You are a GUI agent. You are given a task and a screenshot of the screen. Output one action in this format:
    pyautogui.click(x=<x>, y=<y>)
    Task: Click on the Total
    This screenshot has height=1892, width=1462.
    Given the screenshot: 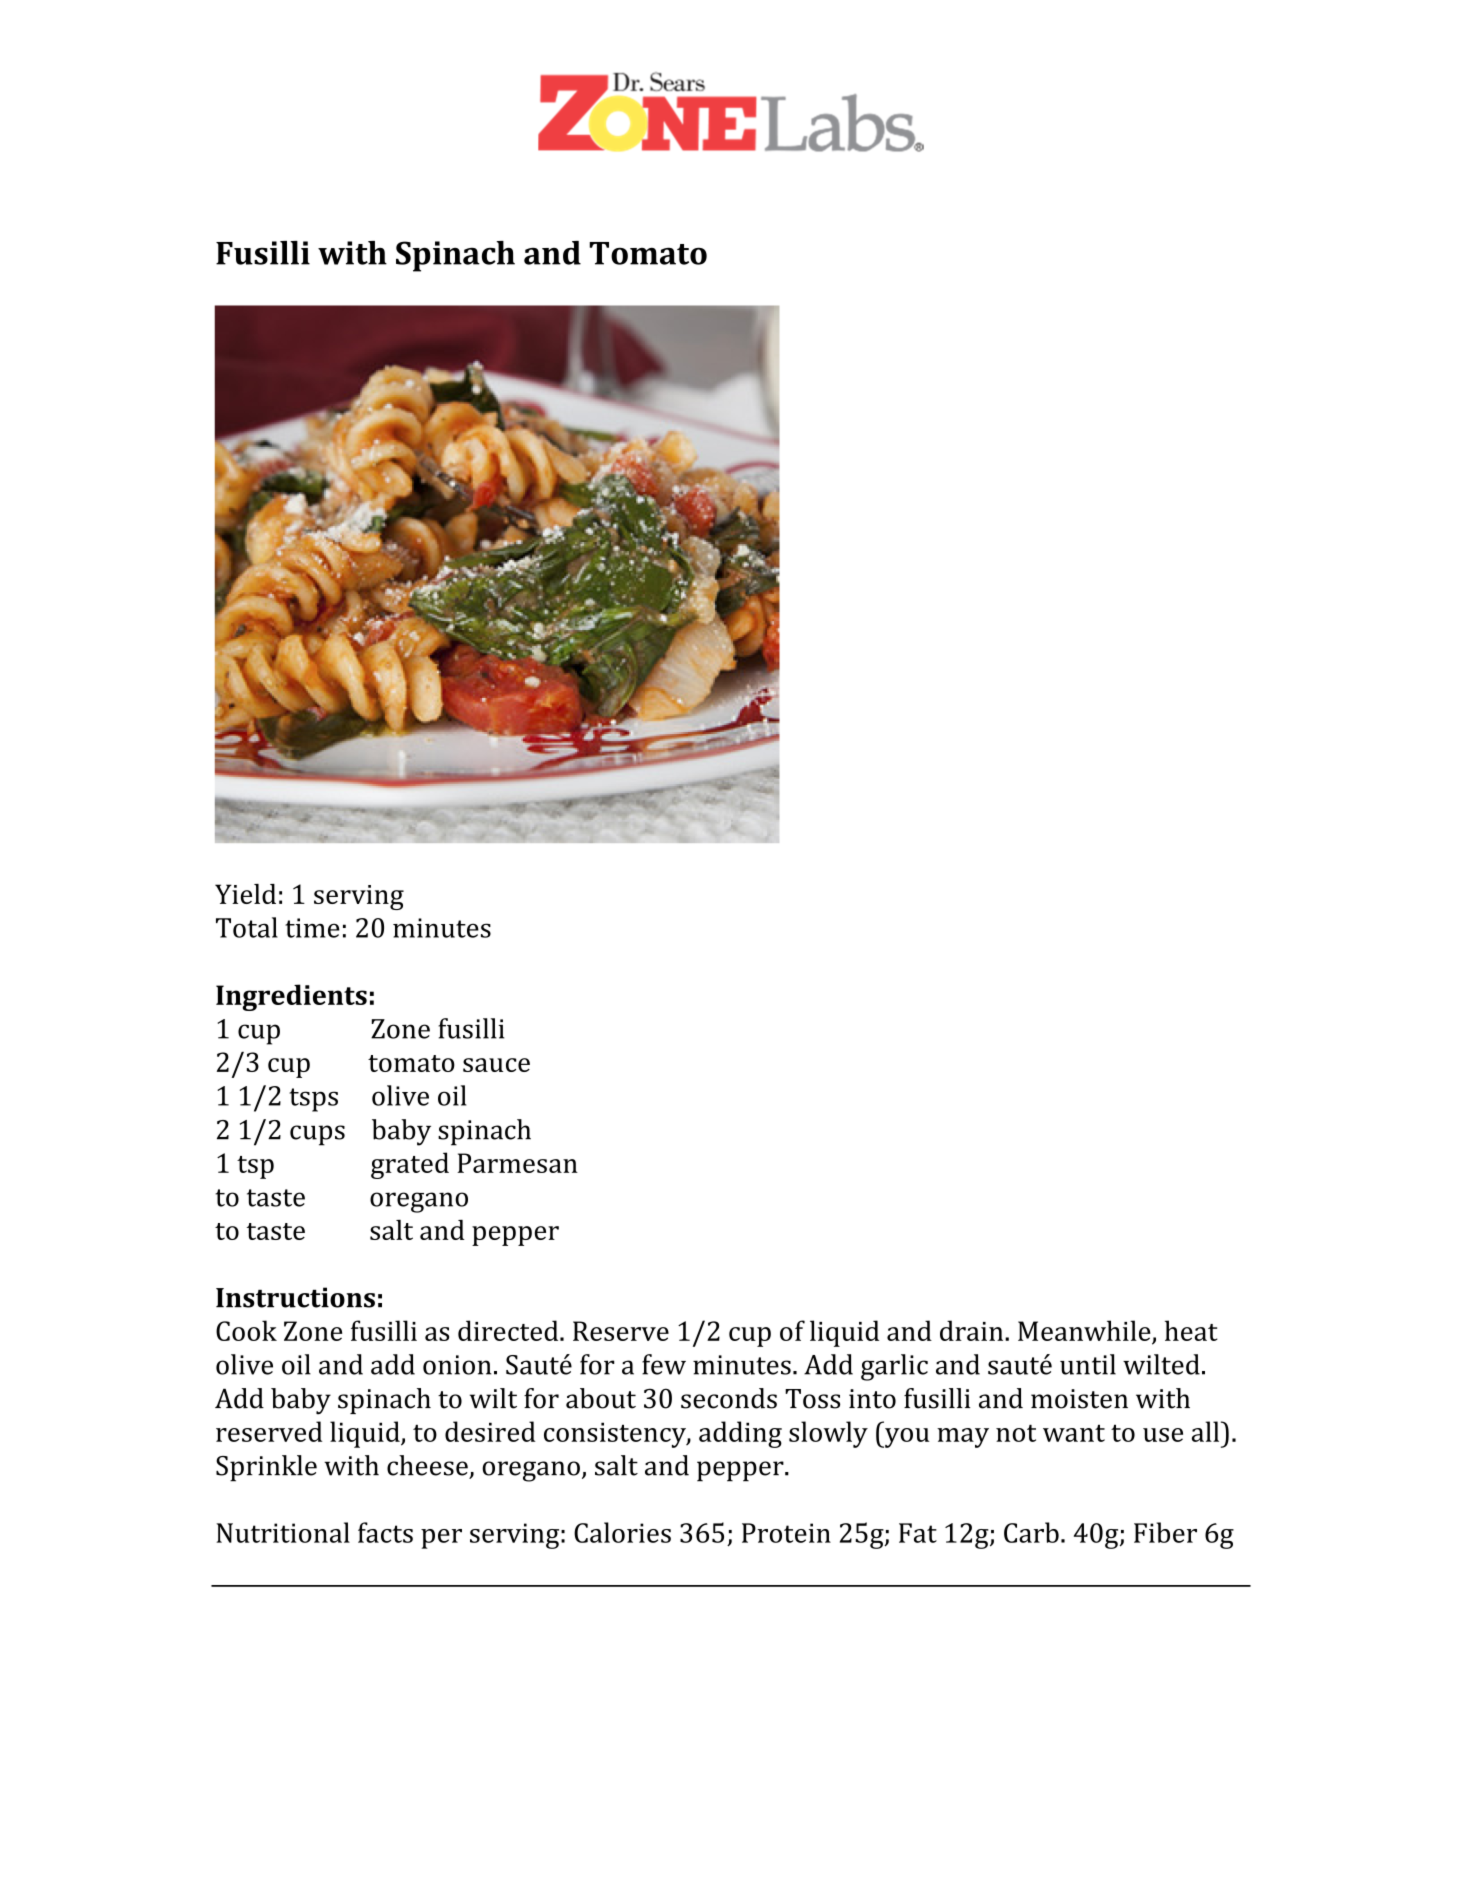 What is the action you would take?
    pyautogui.click(x=247, y=927)
